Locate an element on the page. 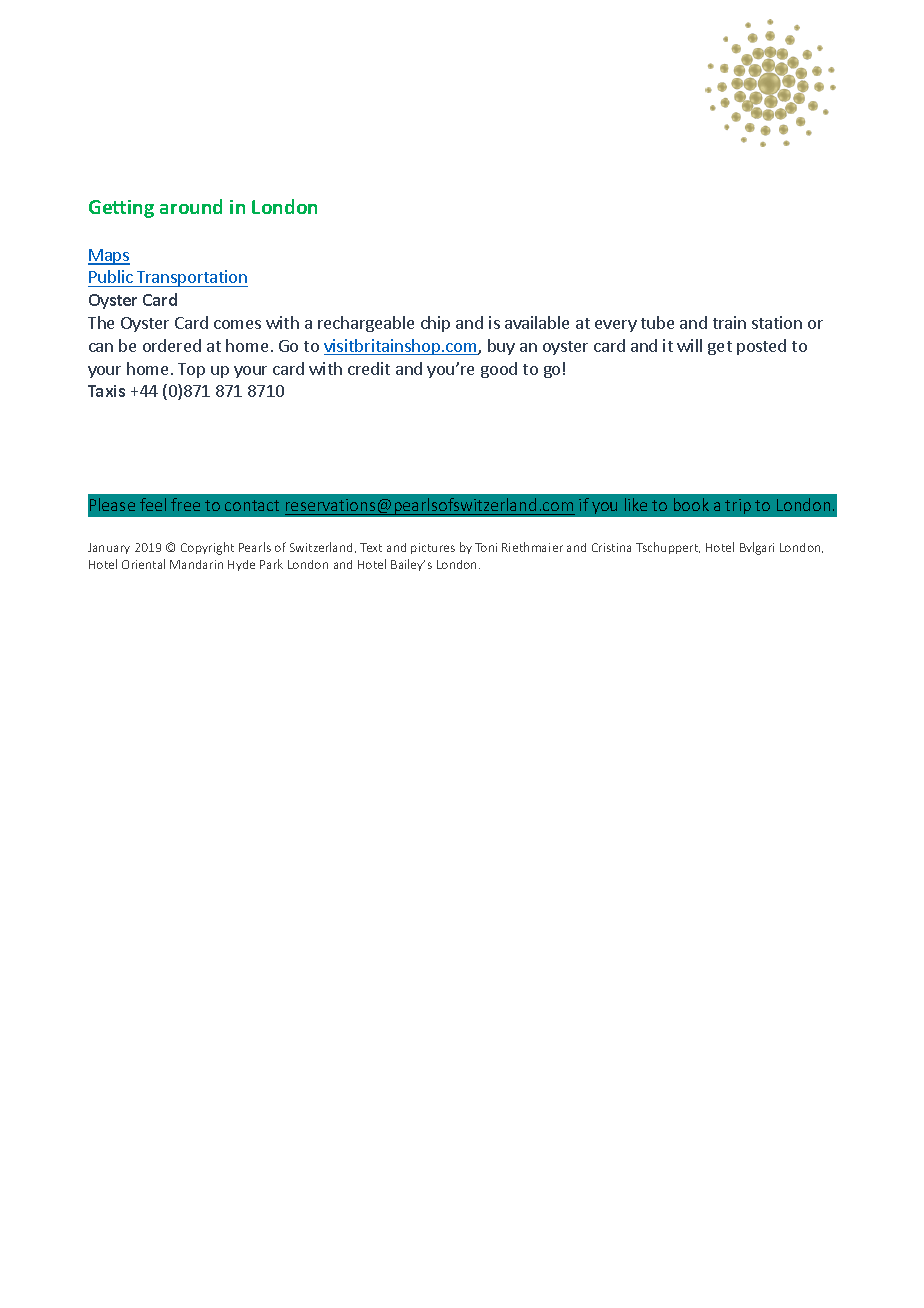 The width and height of the document is (924, 1308). Getting is located at coordinates (121, 209).
